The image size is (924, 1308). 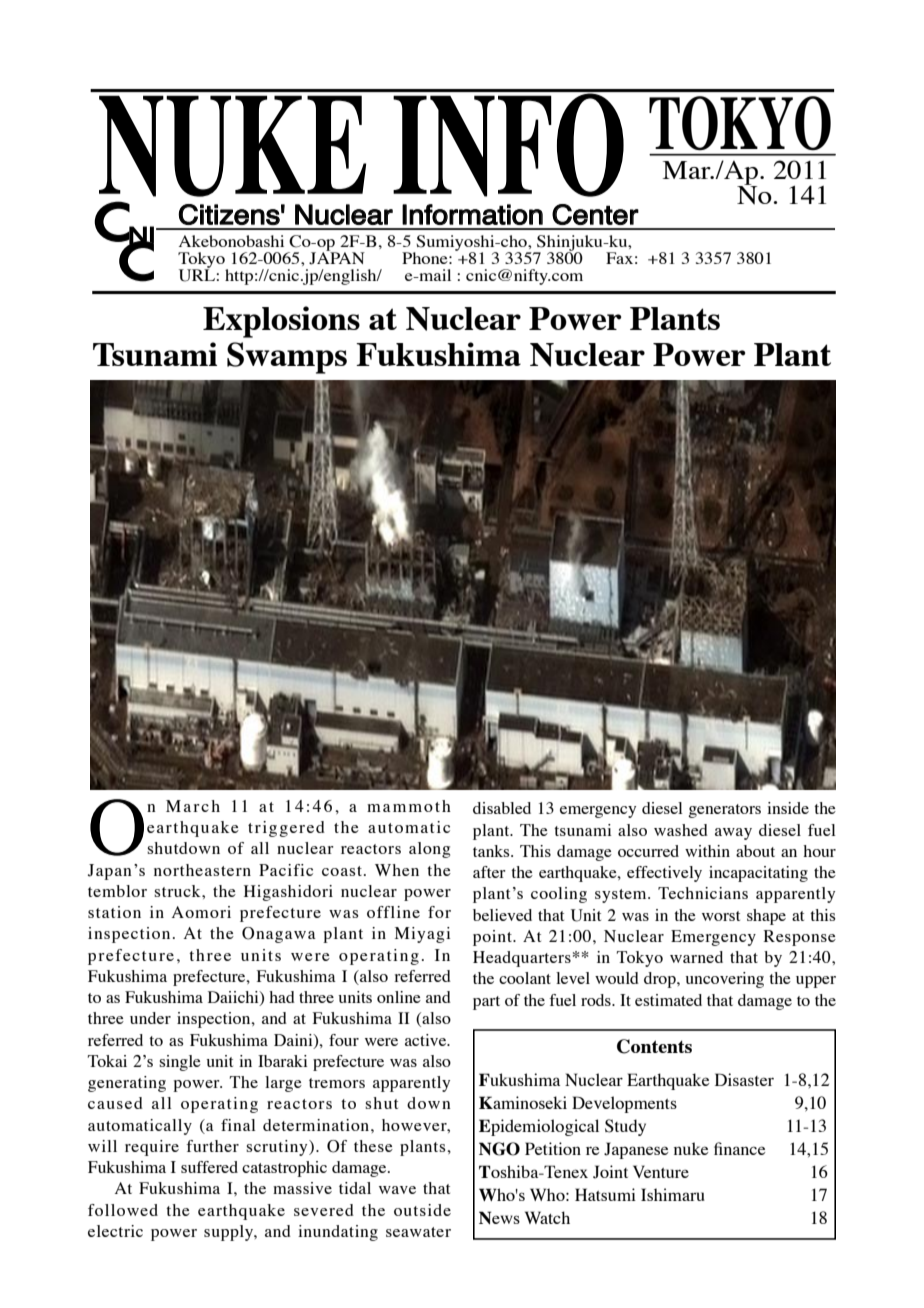 I want to click on Swamps, so click(x=287, y=358).
